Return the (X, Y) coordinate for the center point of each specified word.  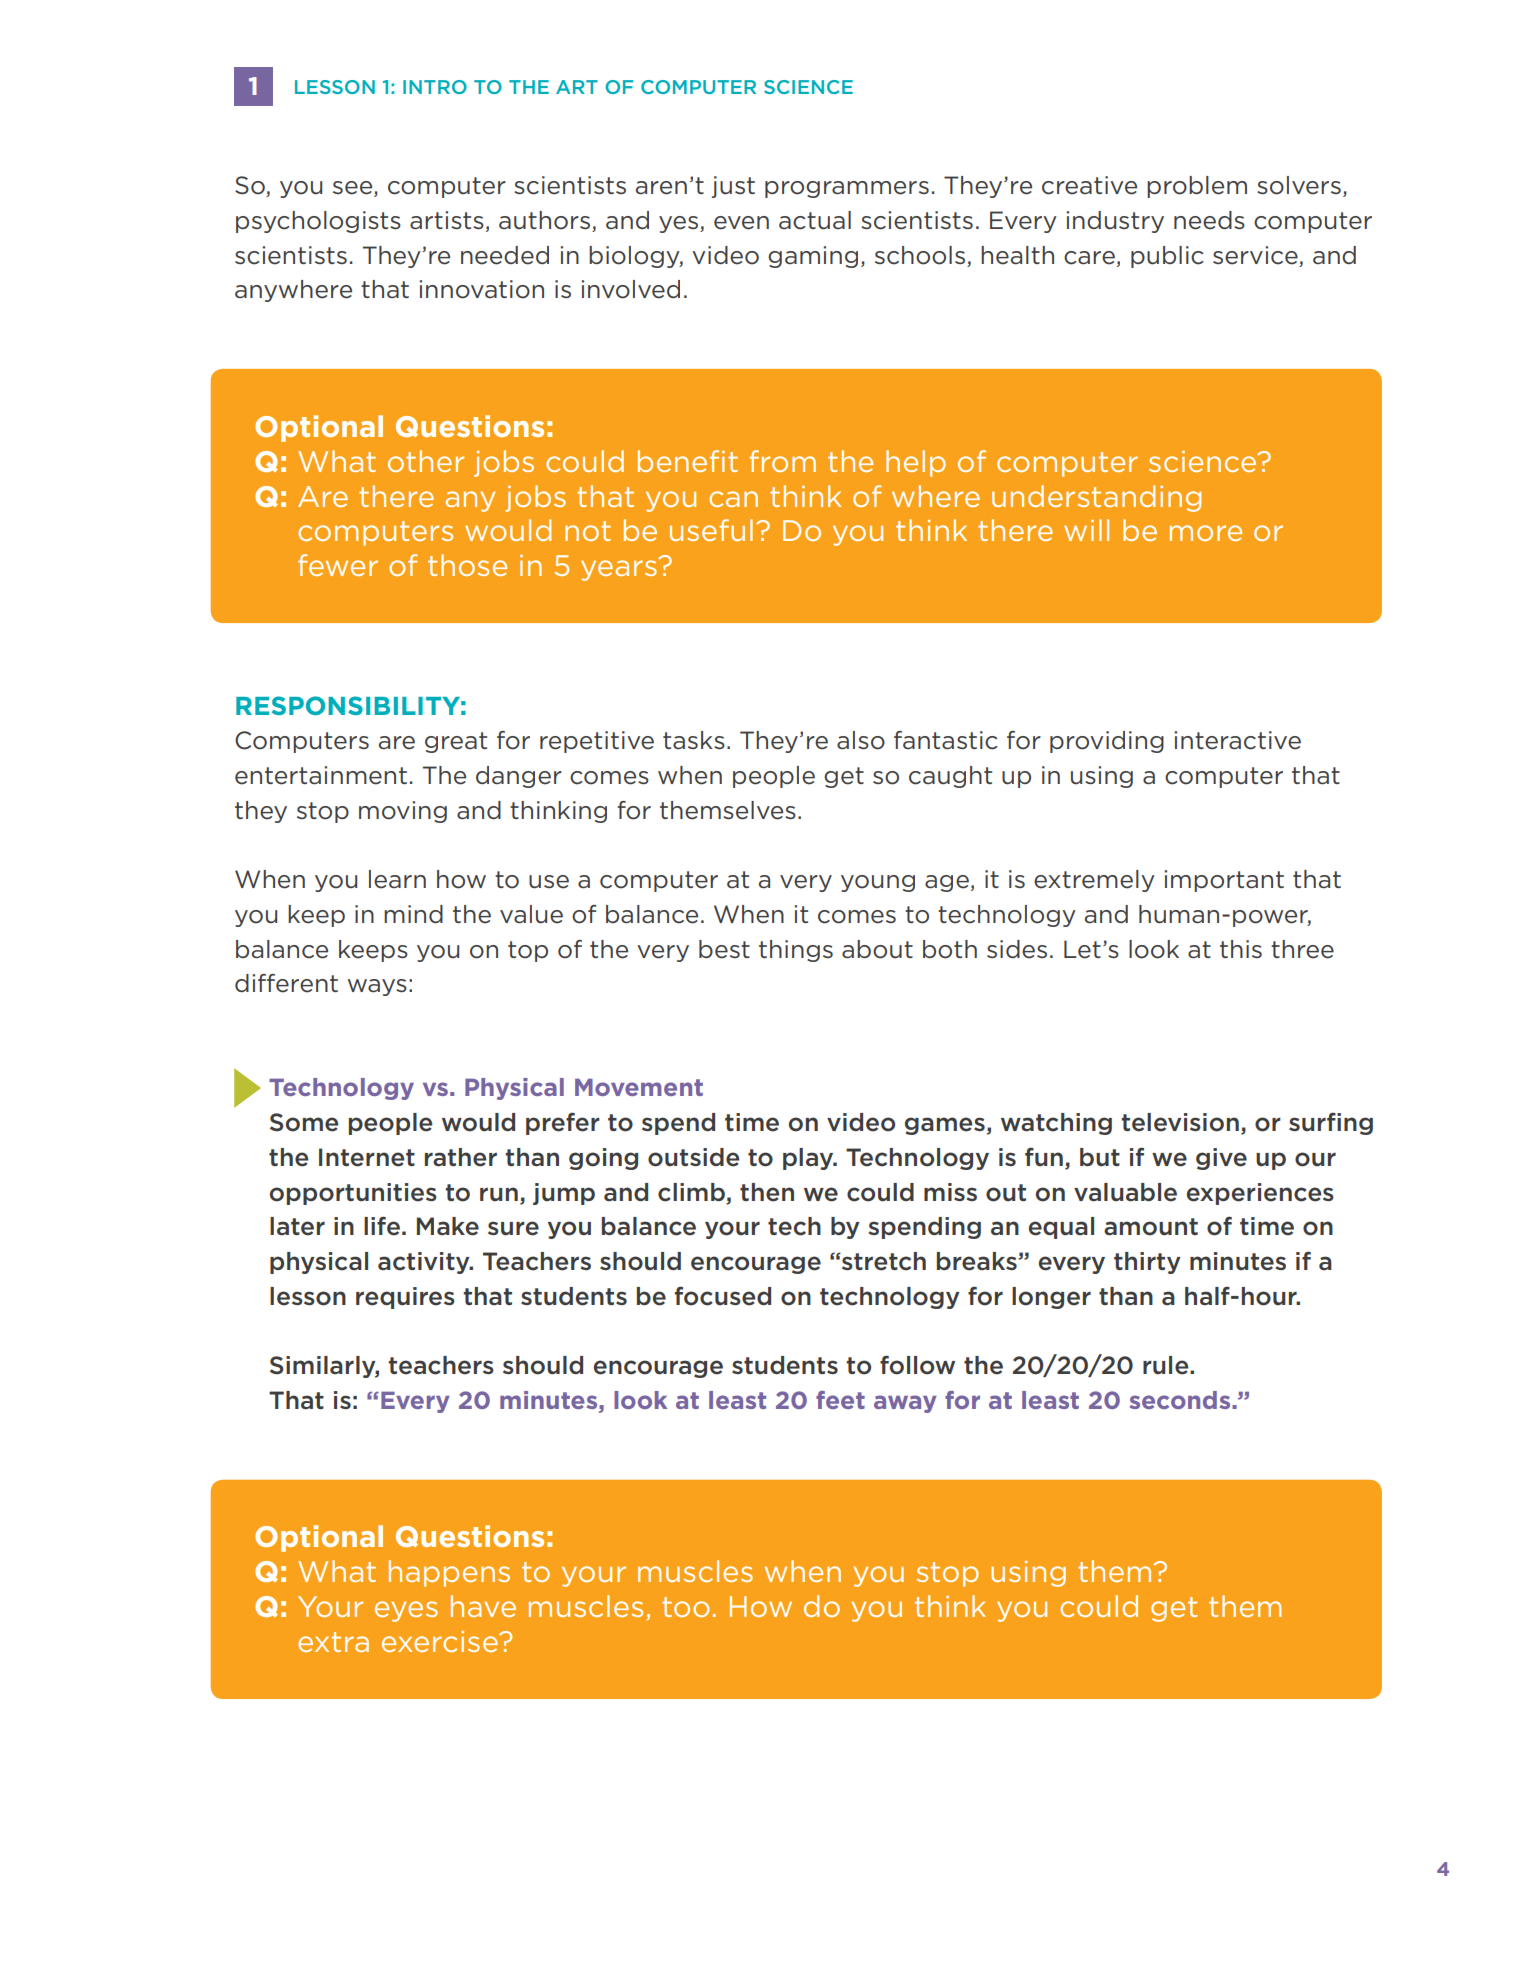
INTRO (435, 87)
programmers (847, 189)
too (685, 1607)
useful (711, 530)
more (1206, 533)
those (467, 565)
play (809, 1159)
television (1180, 1122)
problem (1197, 187)
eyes (406, 1611)
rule (1167, 1365)
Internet (367, 1157)
